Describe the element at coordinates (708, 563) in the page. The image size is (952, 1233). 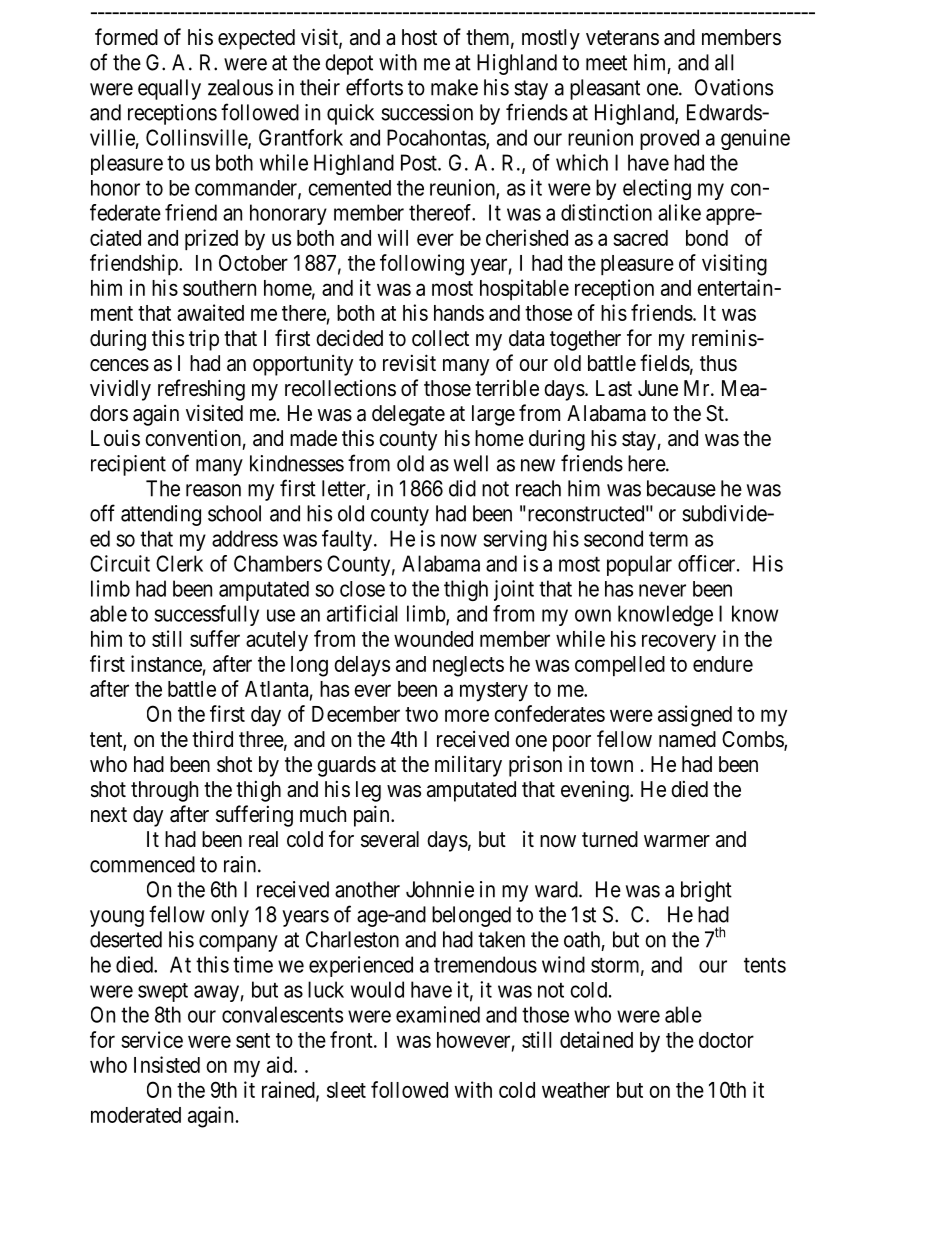
I see `officer` at that location.
